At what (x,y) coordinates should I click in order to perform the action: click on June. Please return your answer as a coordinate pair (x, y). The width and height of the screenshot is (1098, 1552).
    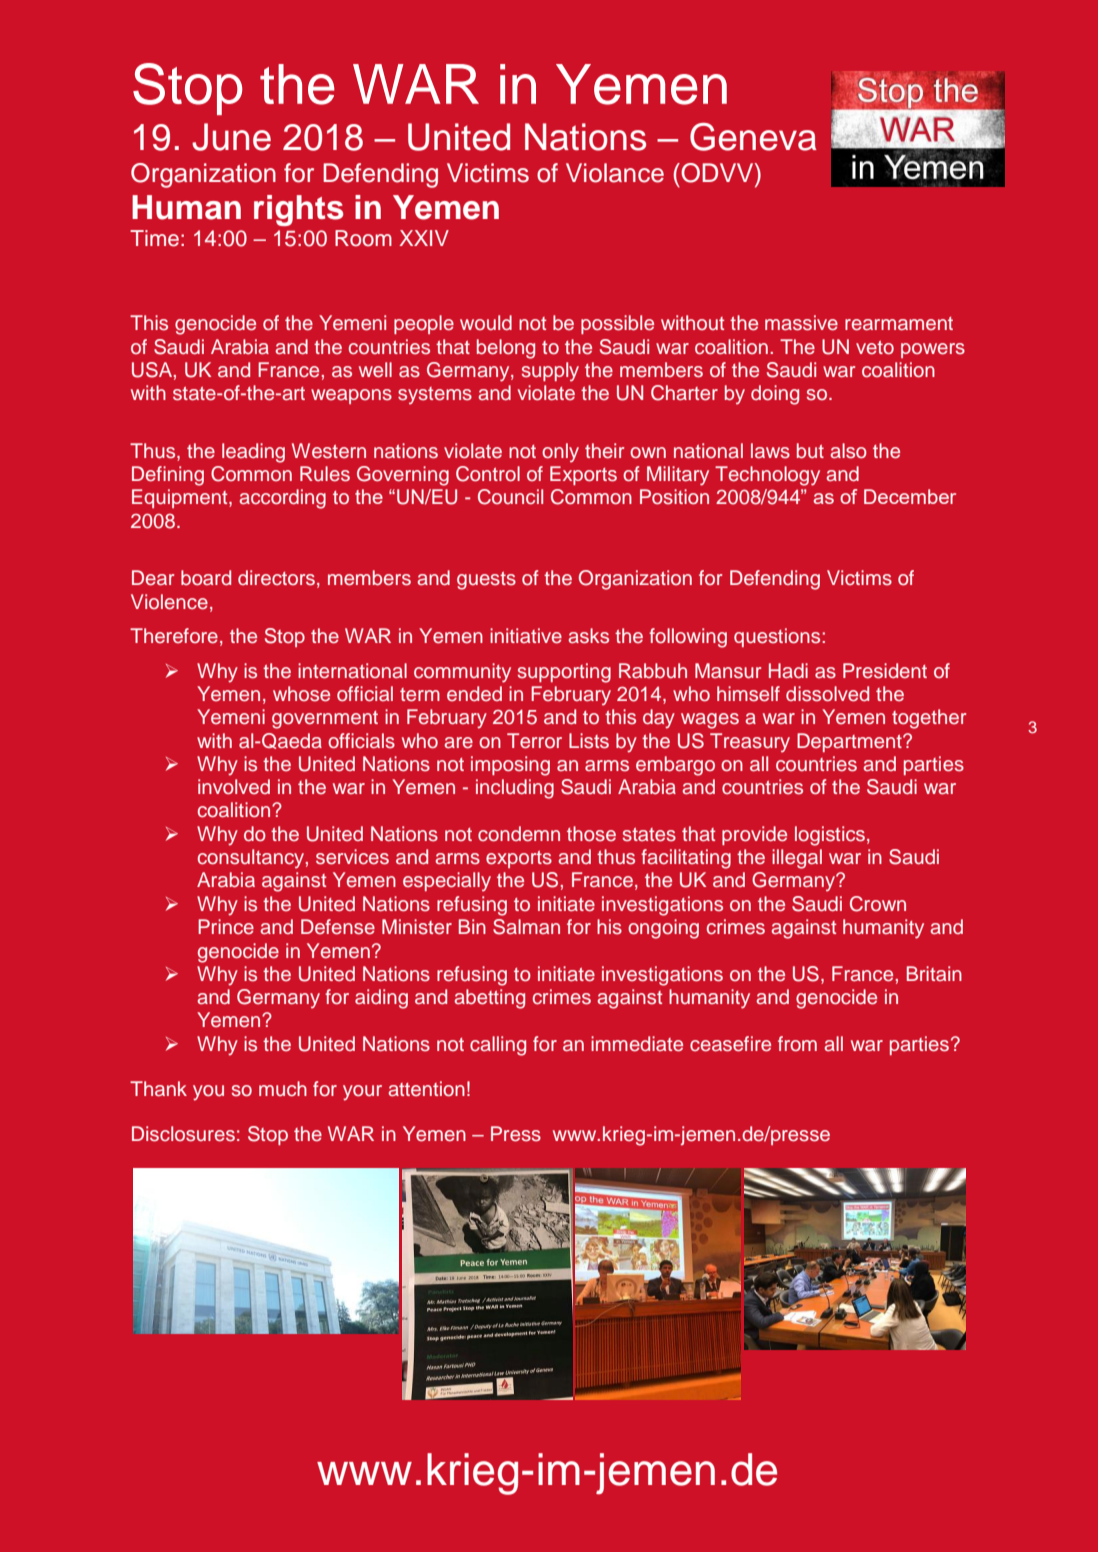
    Looking at the image, I should click on (231, 137).
